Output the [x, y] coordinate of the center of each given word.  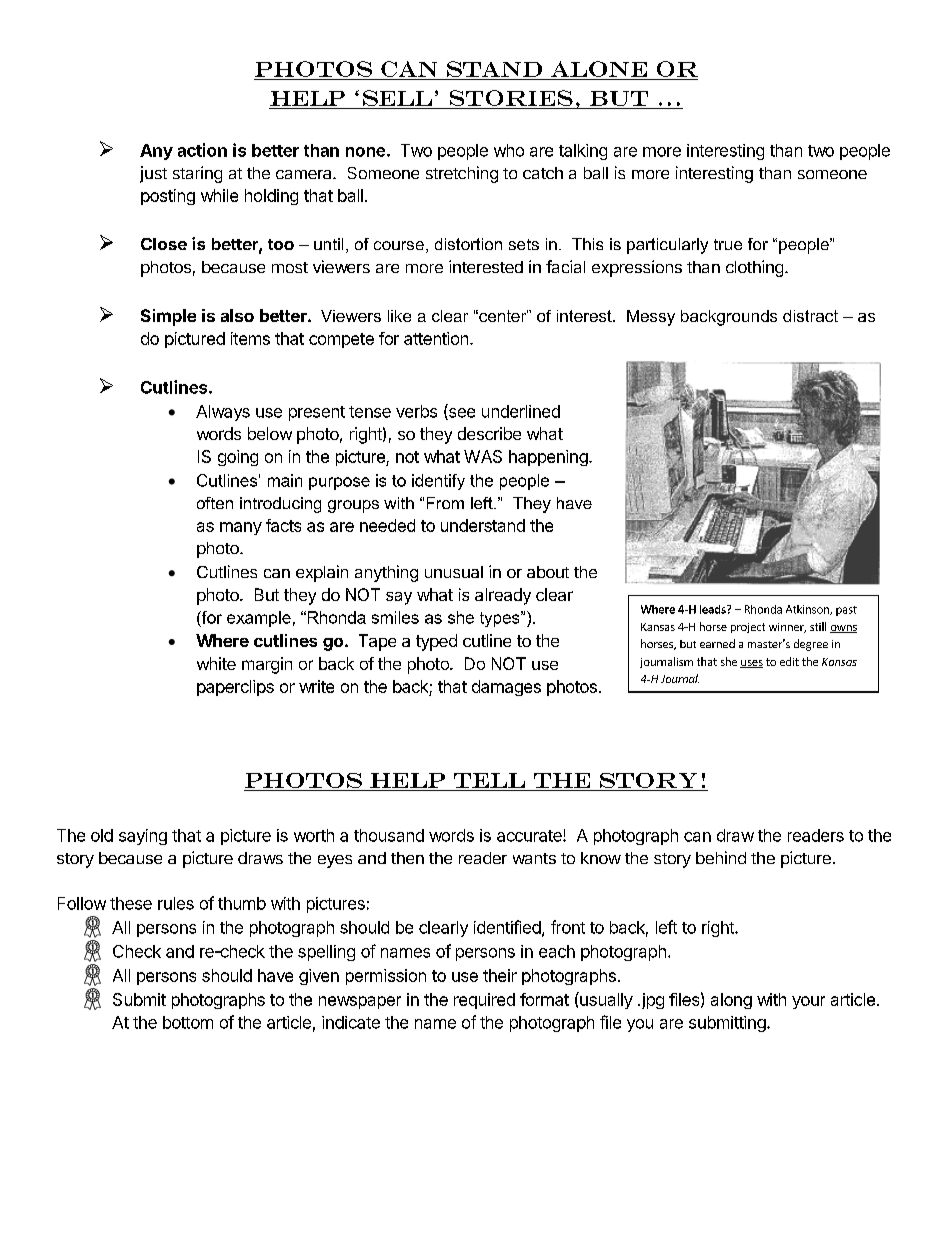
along [731, 1001]
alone [599, 69]
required [484, 1001]
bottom [188, 1022]
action [202, 150]
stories [511, 98]
